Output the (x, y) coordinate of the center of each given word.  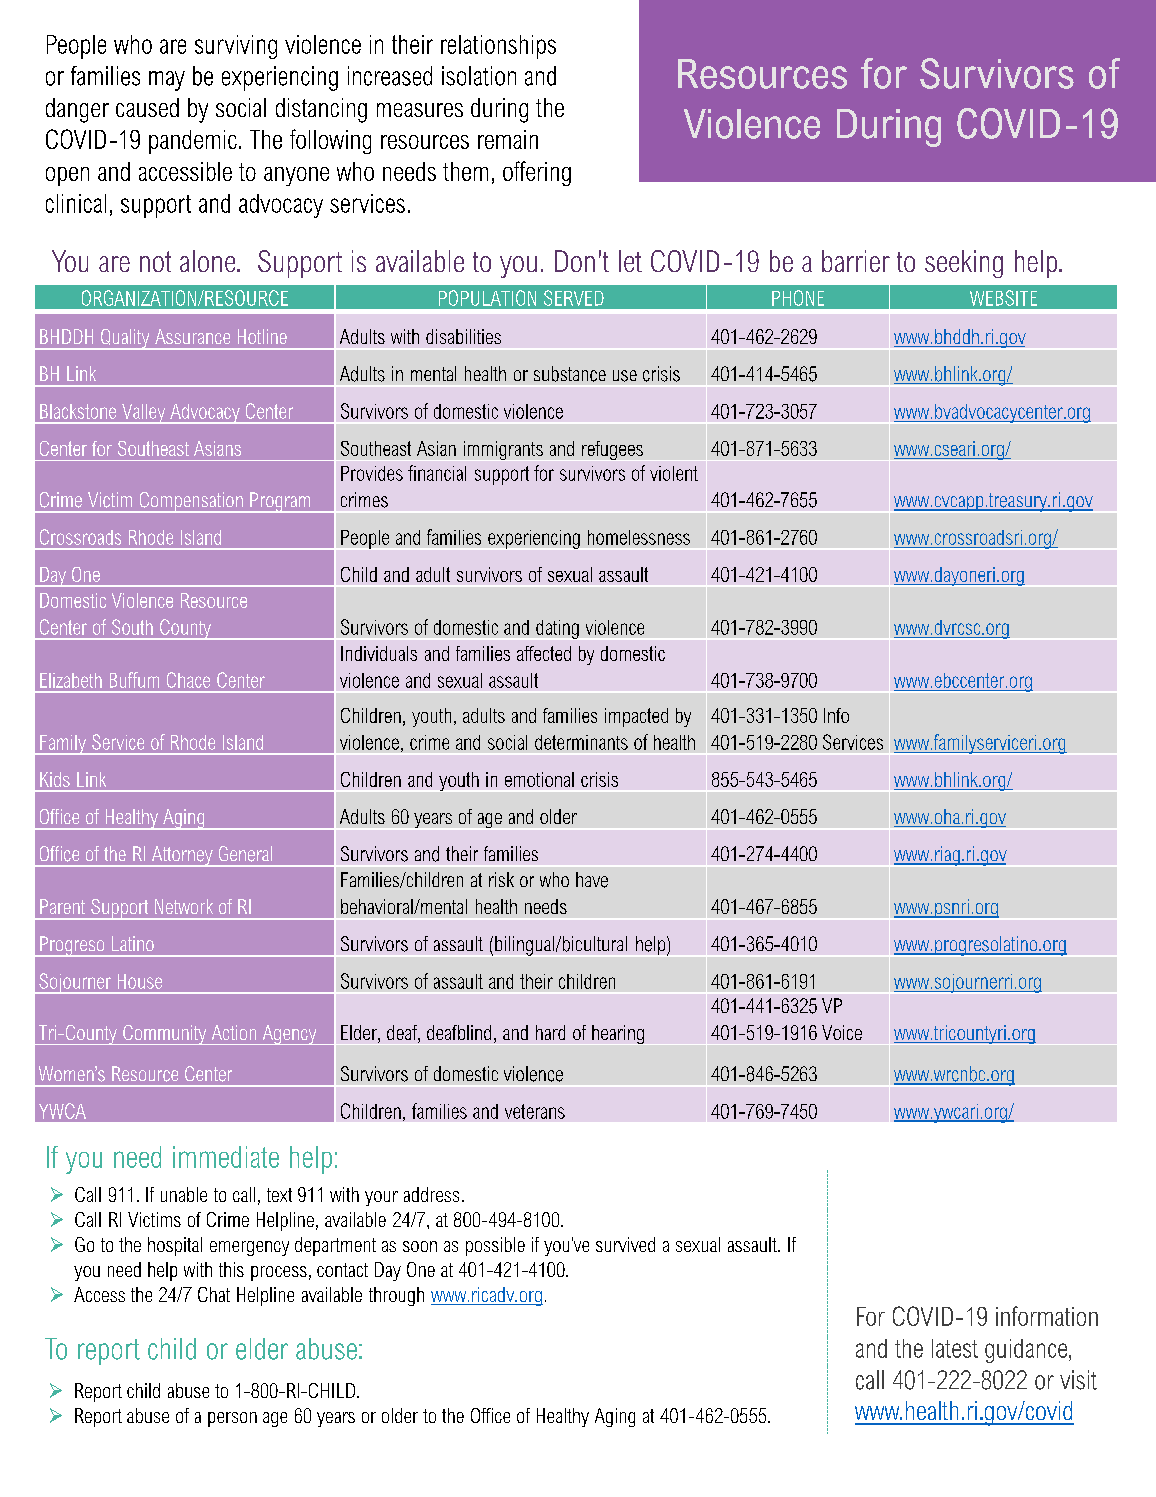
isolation (479, 76)
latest (955, 1348)
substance (570, 374)
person (232, 1419)
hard (550, 1032)
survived (625, 1244)
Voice (842, 1032)
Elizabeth (71, 680)
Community (165, 1035)
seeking (964, 264)
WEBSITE (1003, 298)
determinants (581, 742)
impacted (636, 717)
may (167, 81)
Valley (144, 414)
